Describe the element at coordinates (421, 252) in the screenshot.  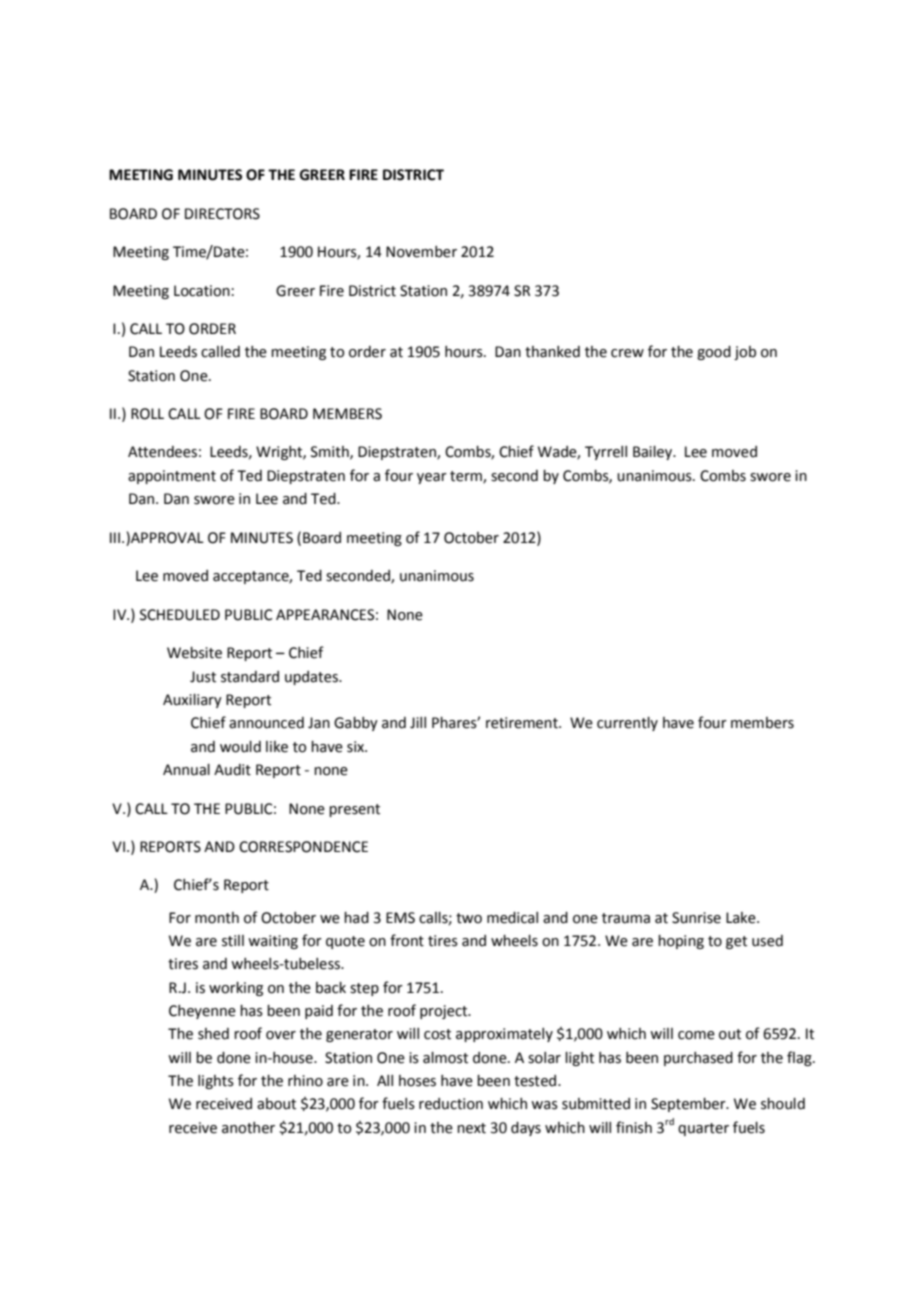
I see `November` at that location.
